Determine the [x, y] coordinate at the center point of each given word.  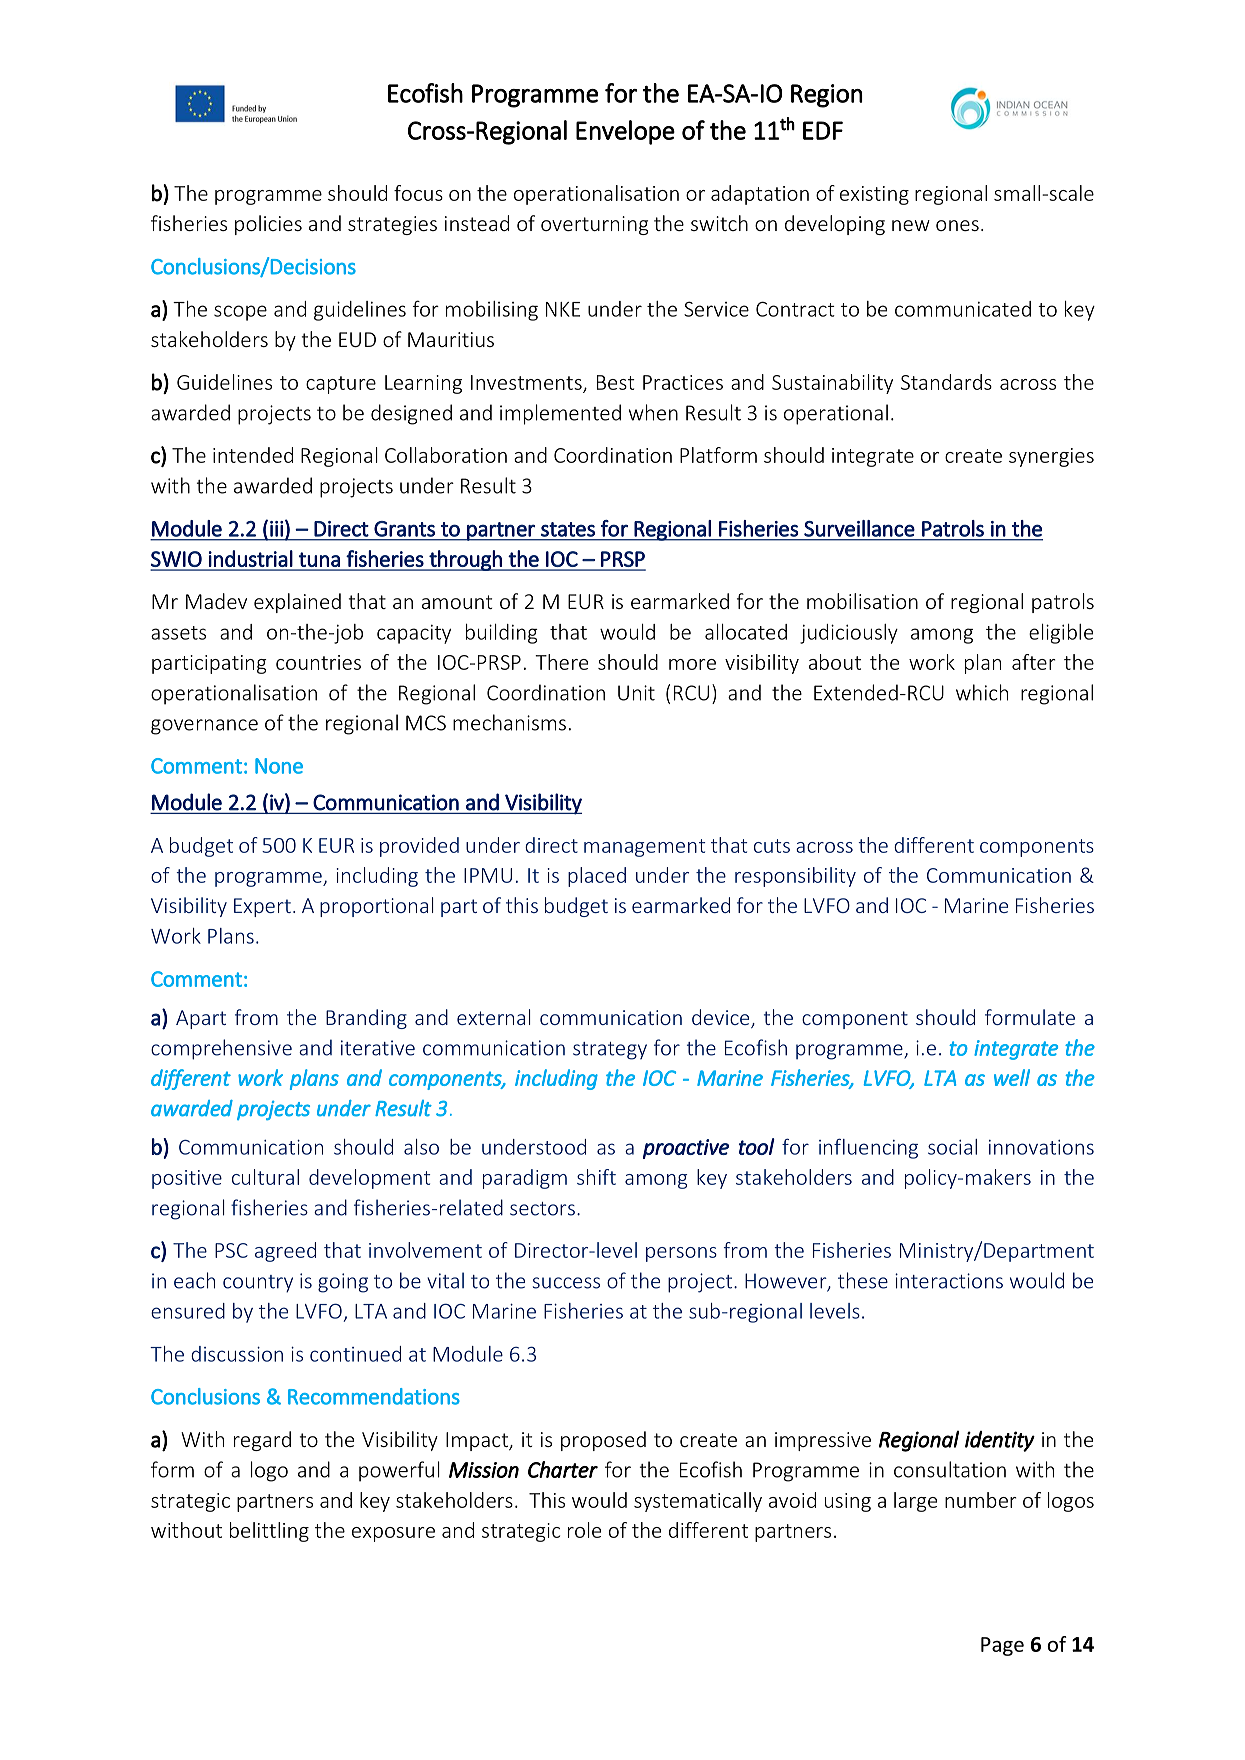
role [584, 1530]
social [952, 1147]
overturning [594, 225]
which [982, 692]
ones [957, 225]
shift [596, 1177]
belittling [269, 1532]
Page [1002, 1646]
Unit [636, 693]
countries [318, 662]
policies [268, 225]
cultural [265, 1177]
